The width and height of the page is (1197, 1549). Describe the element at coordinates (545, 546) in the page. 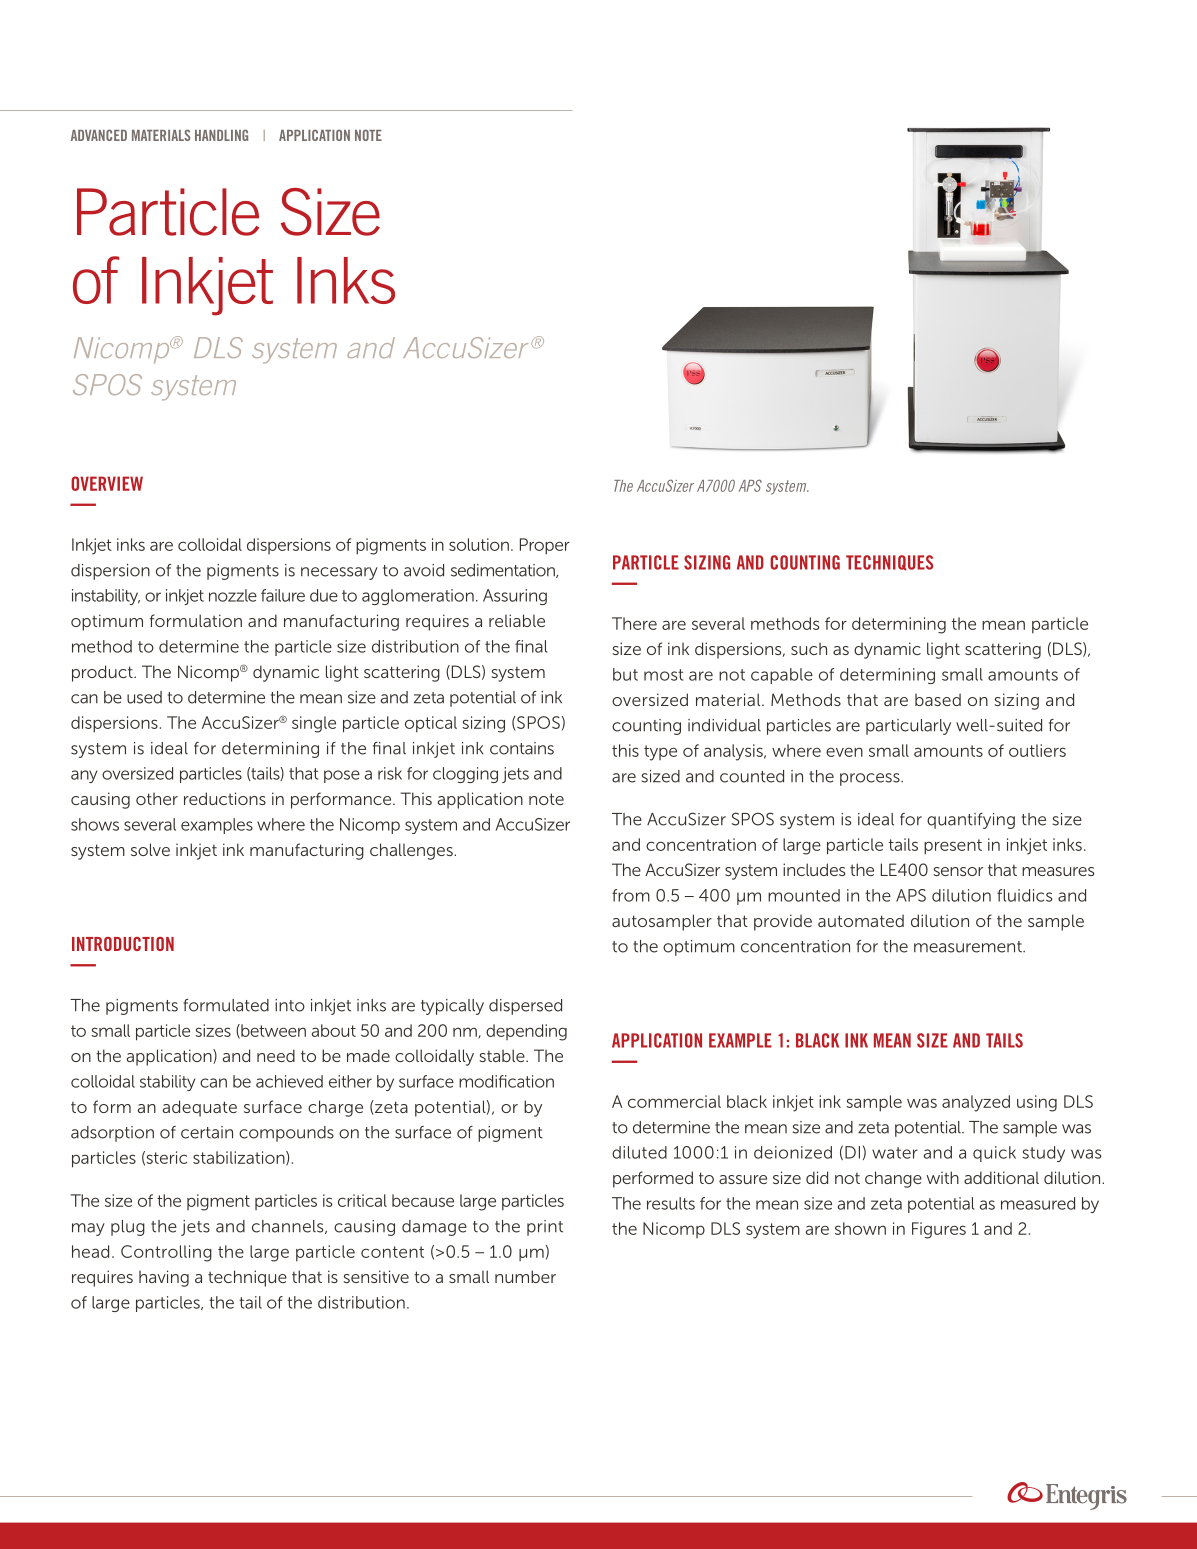

I see `Proper` at that location.
